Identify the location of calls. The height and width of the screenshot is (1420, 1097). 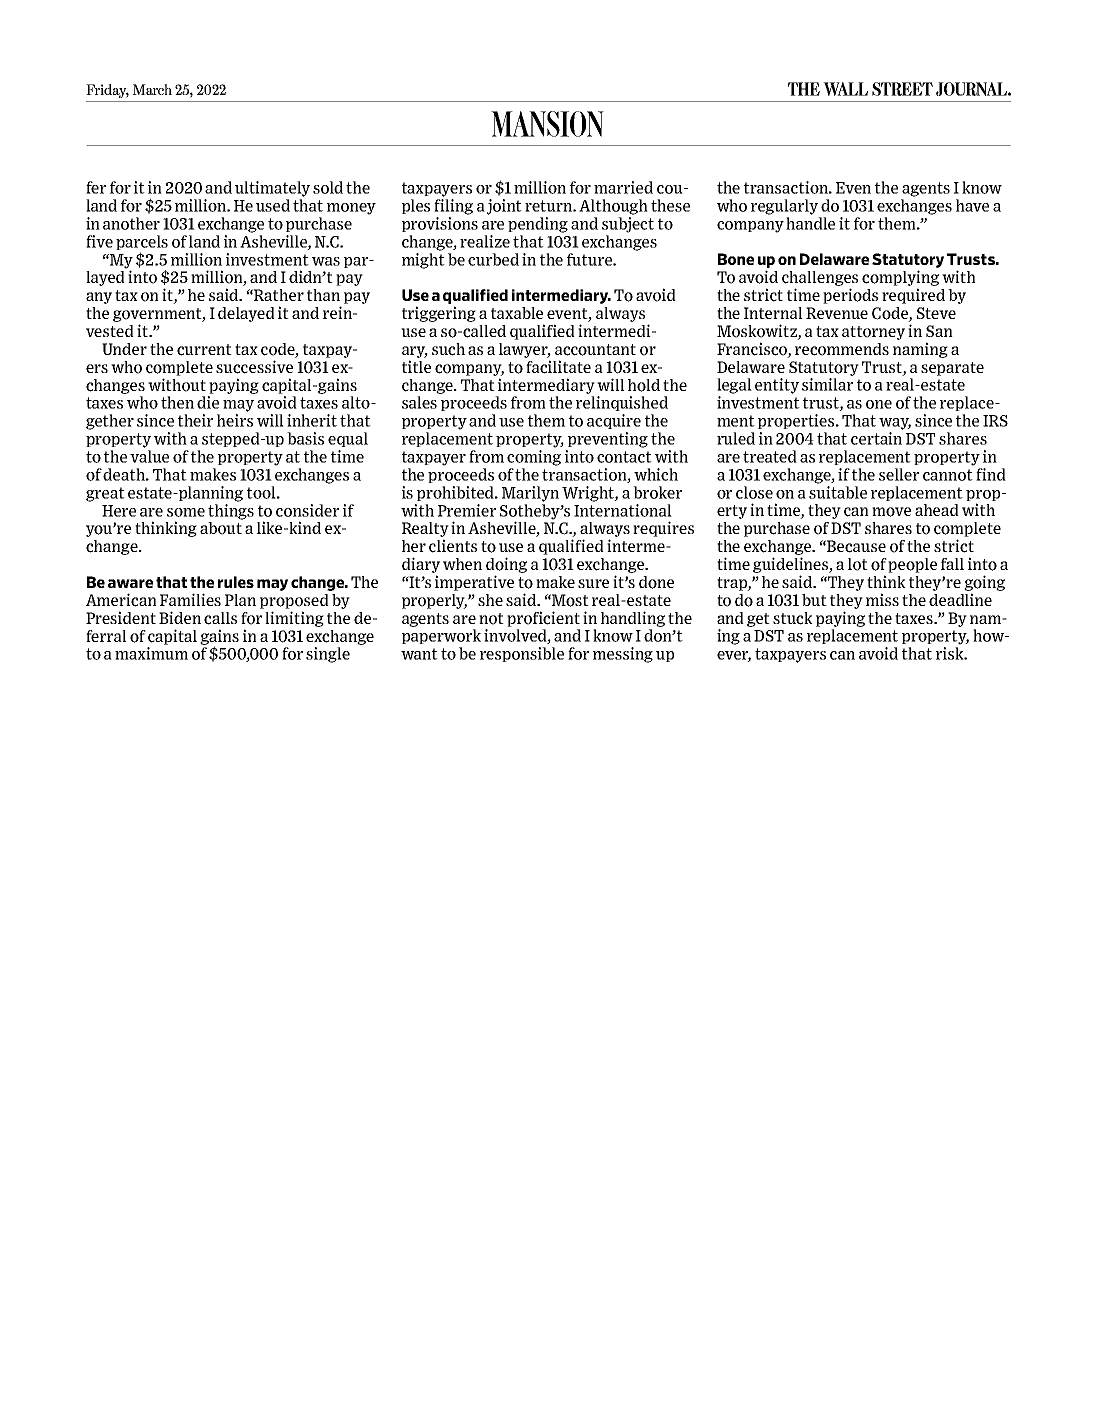
(220, 618).
